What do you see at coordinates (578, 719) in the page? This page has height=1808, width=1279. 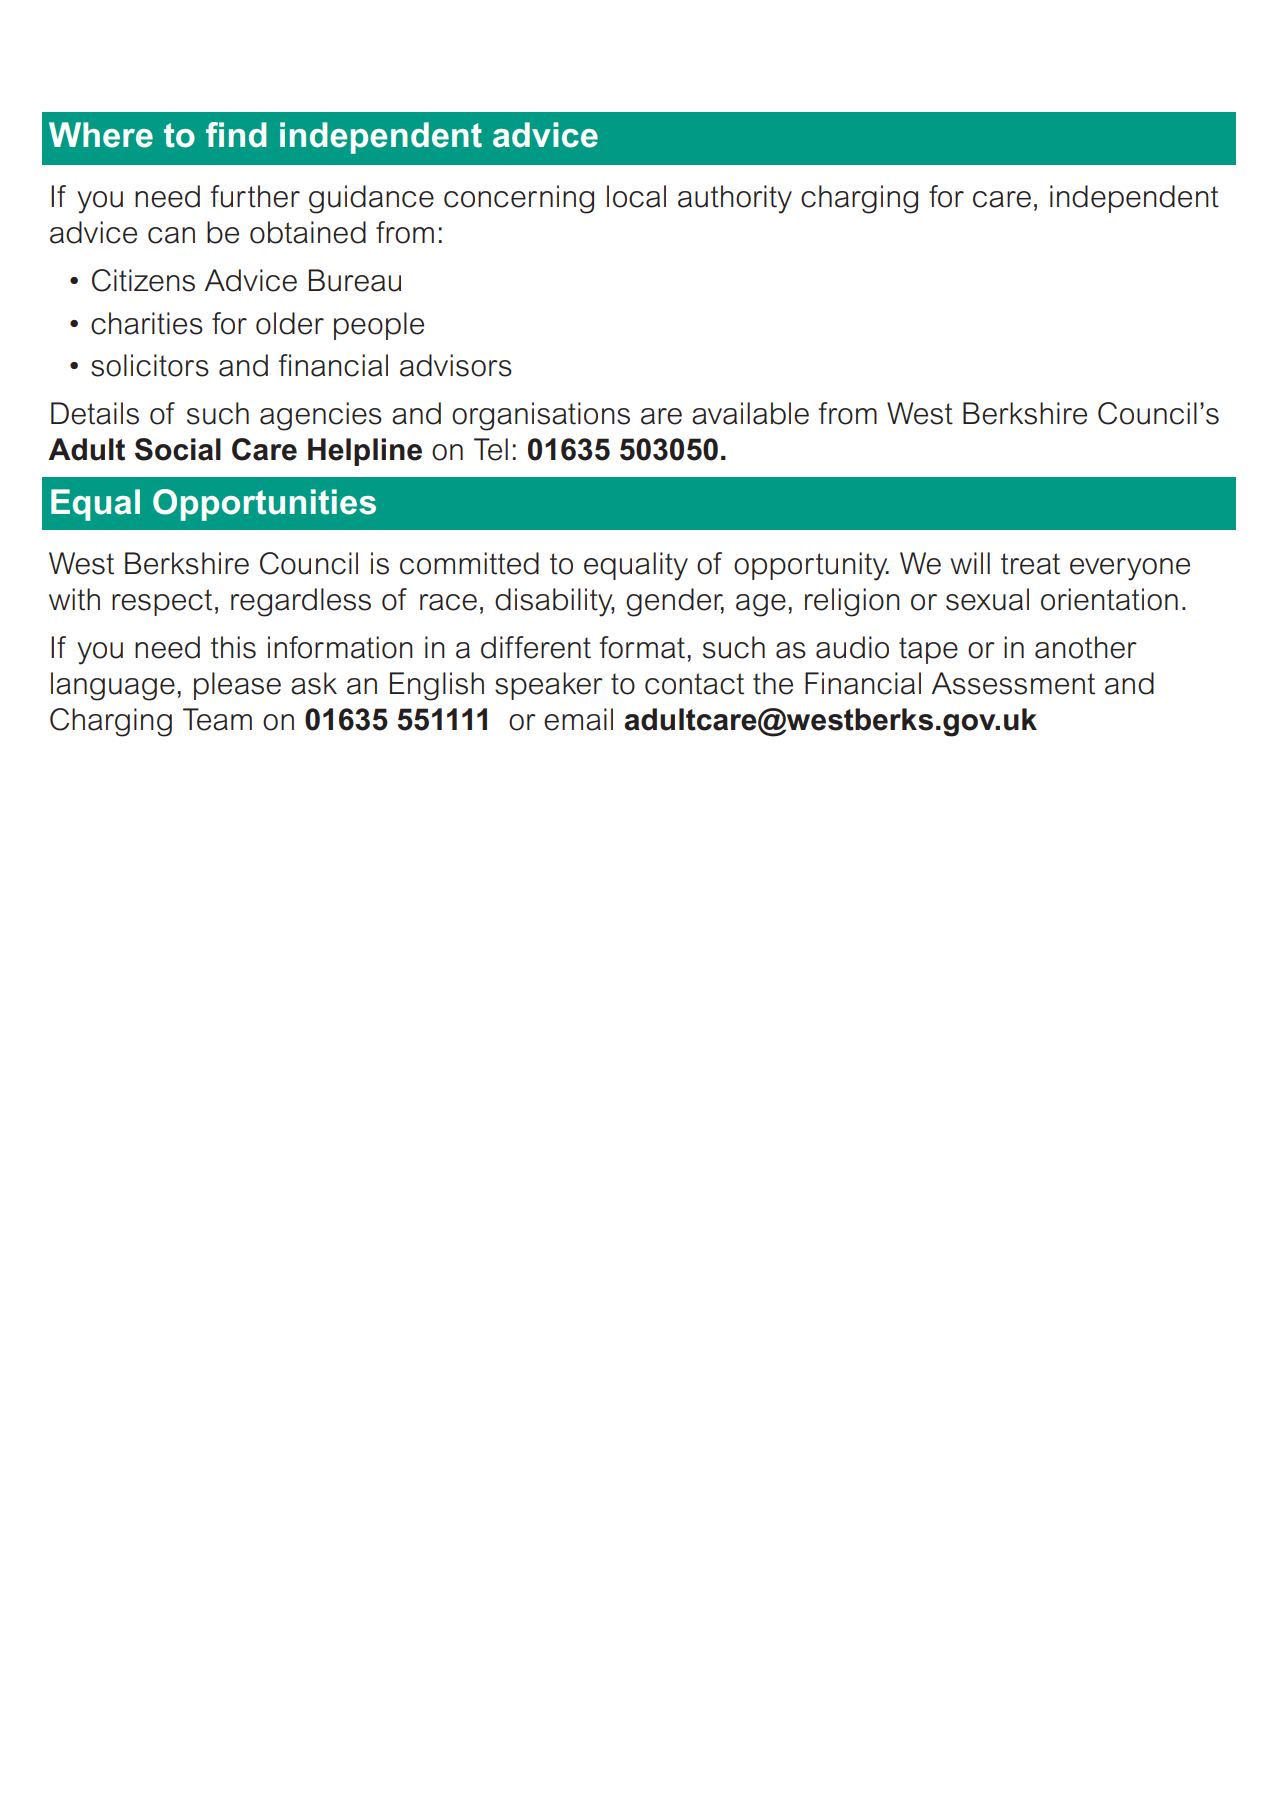 I see `email` at bounding box center [578, 719].
